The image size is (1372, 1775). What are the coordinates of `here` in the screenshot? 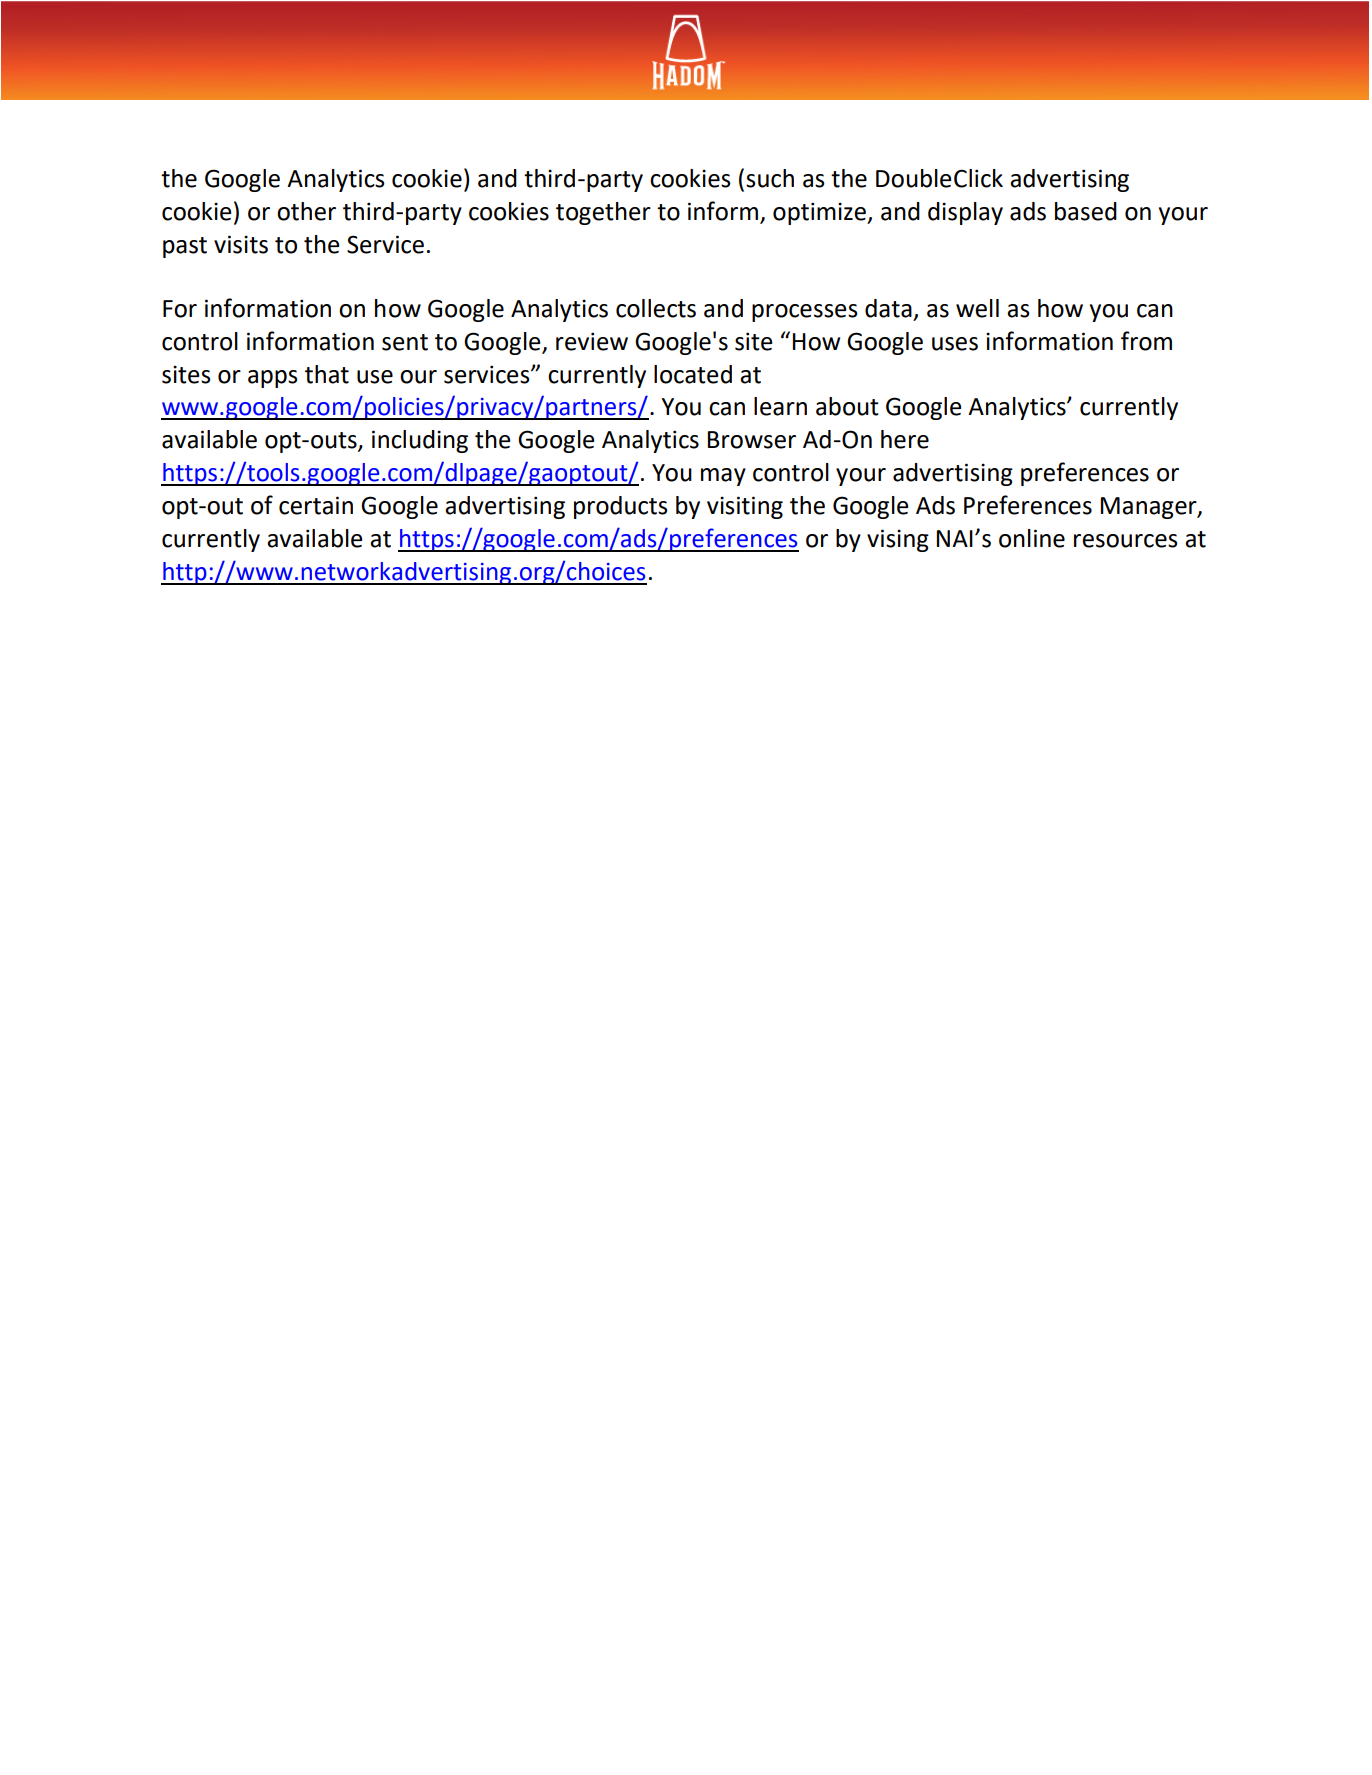 It's located at (905, 439).
